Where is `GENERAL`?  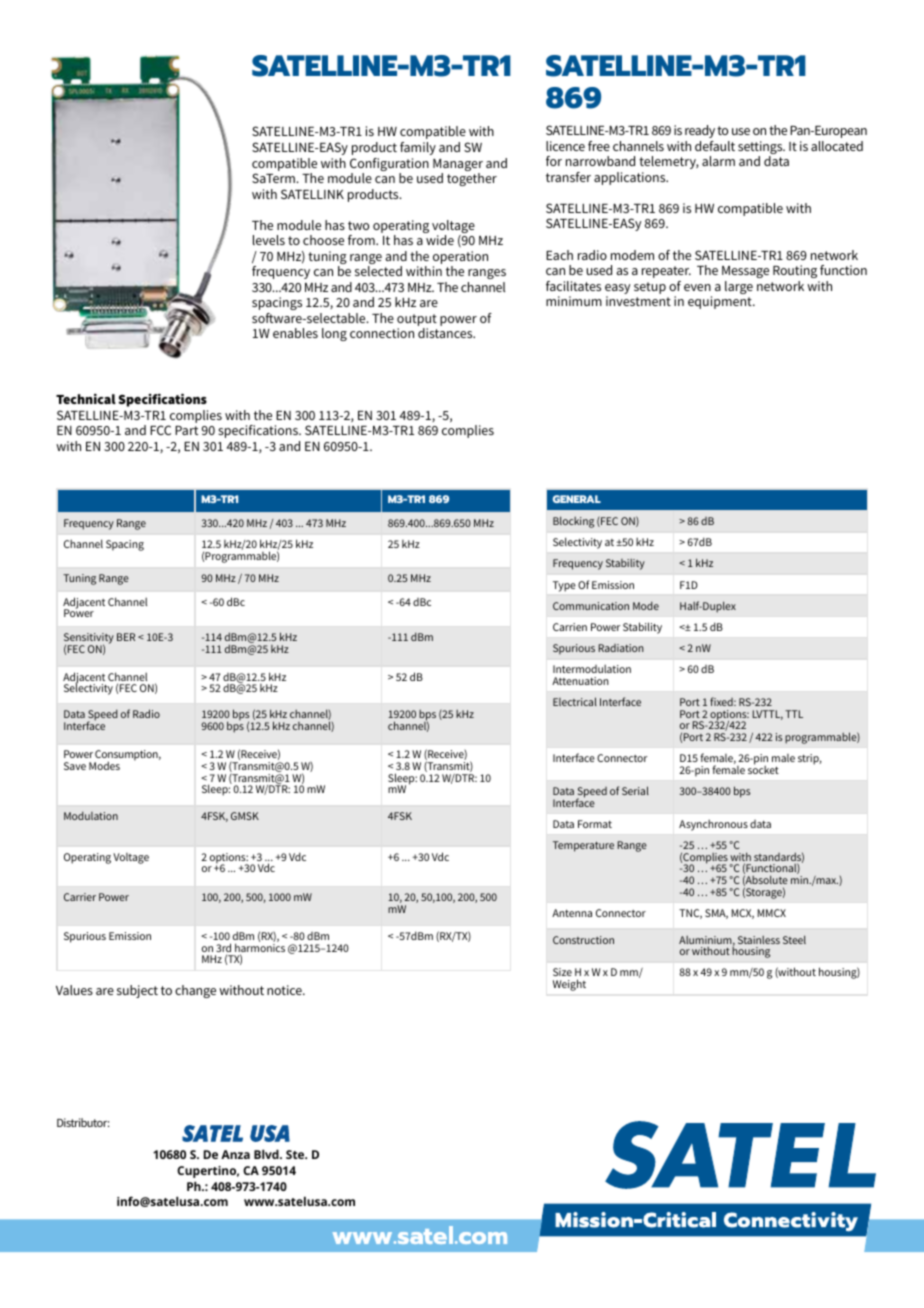
GENERAL is located at coordinates (577, 499).
